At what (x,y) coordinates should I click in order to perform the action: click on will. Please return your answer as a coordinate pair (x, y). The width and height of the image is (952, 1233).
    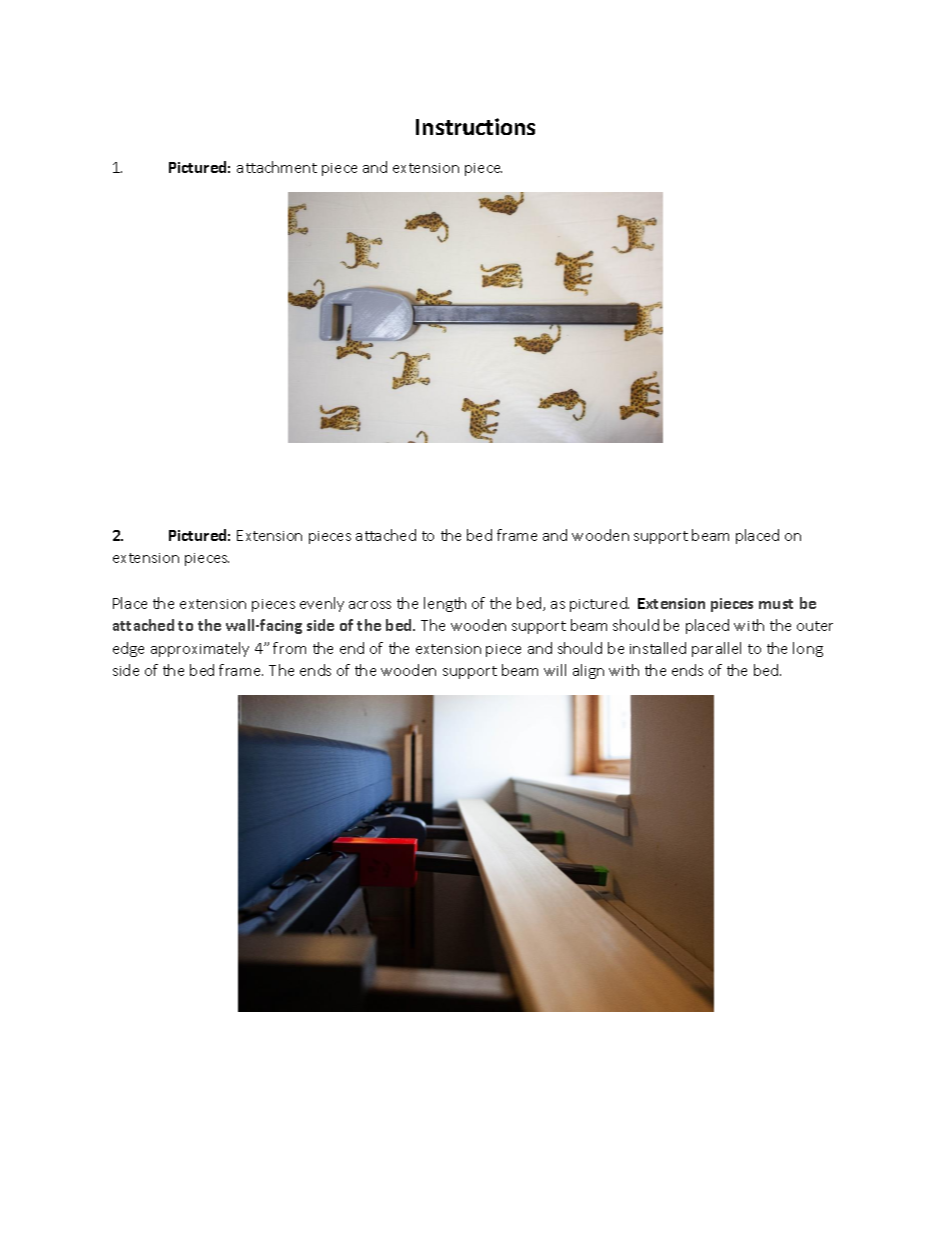
    Looking at the image, I should click on (555, 670).
